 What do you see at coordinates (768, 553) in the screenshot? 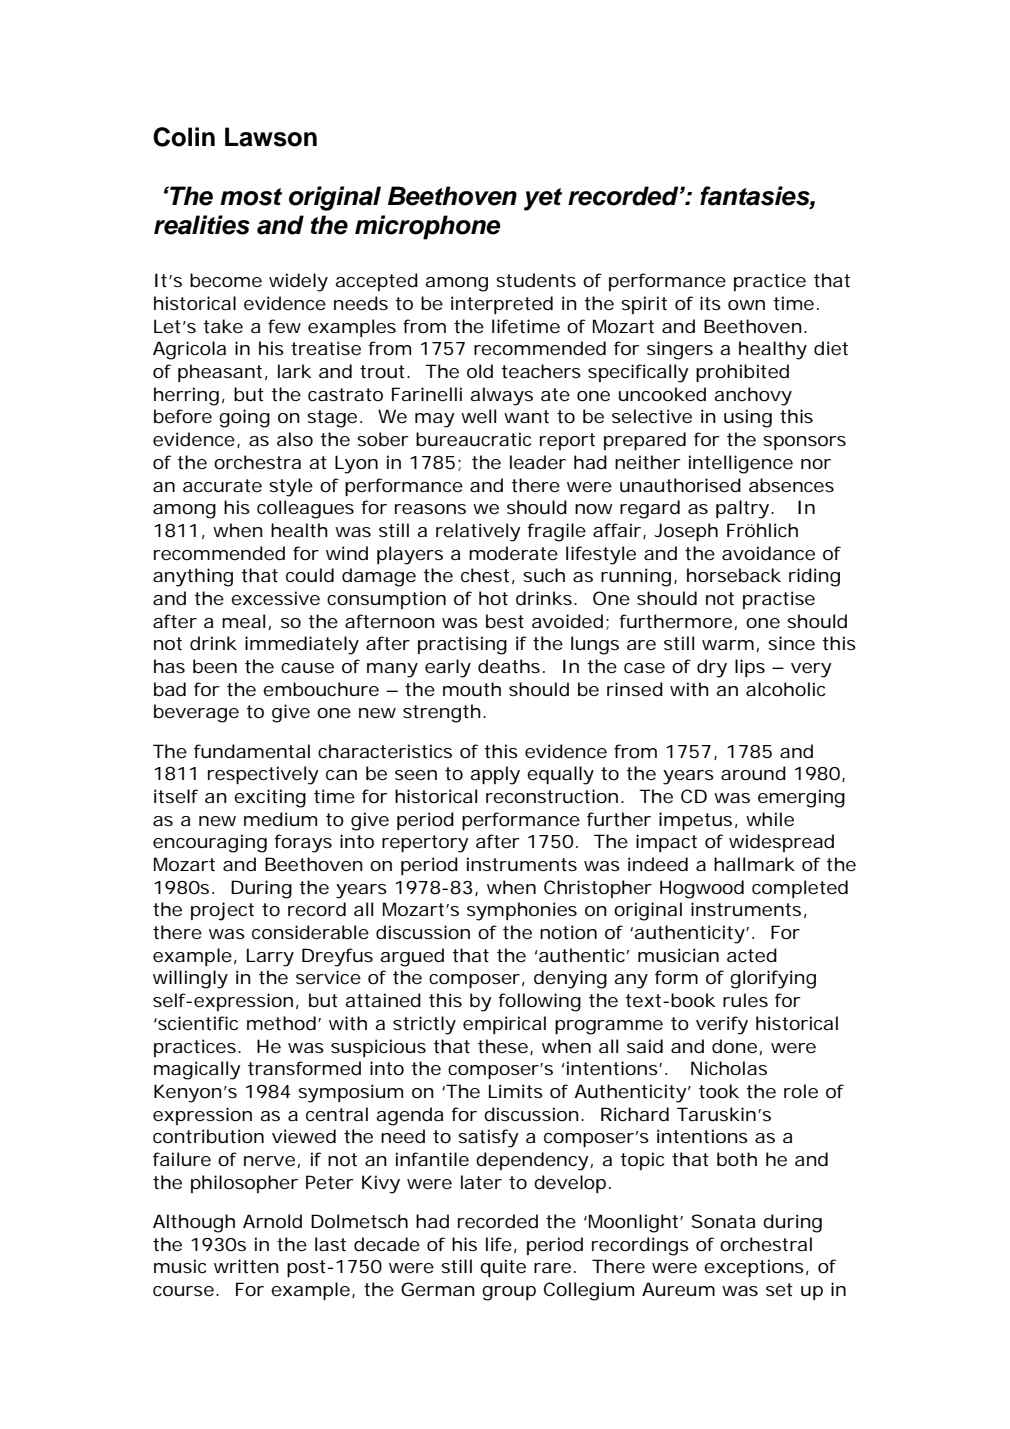
I see `avoidance` at bounding box center [768, 553].
